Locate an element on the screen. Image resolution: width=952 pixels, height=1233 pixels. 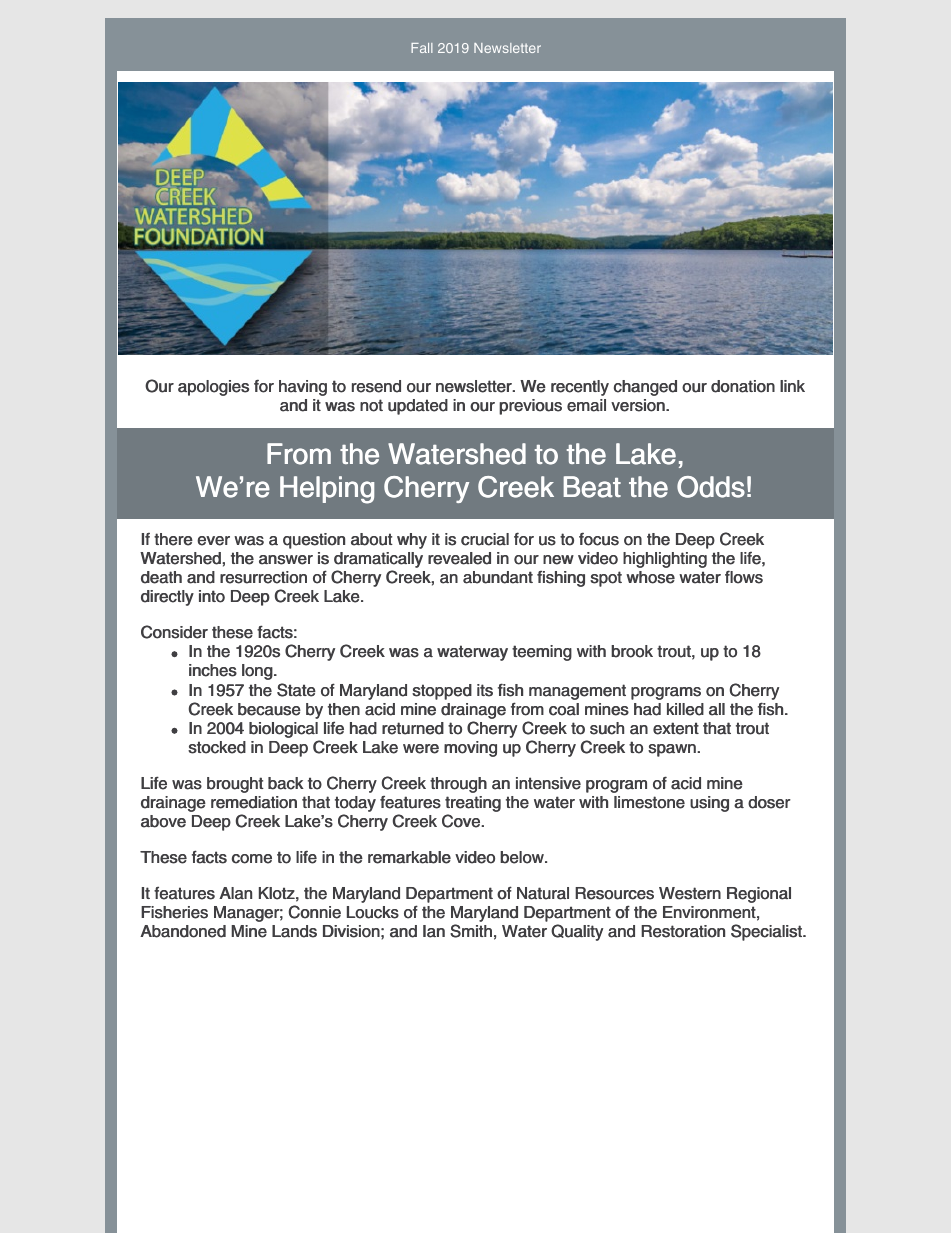
resend is located at coordinates (376, 386).
